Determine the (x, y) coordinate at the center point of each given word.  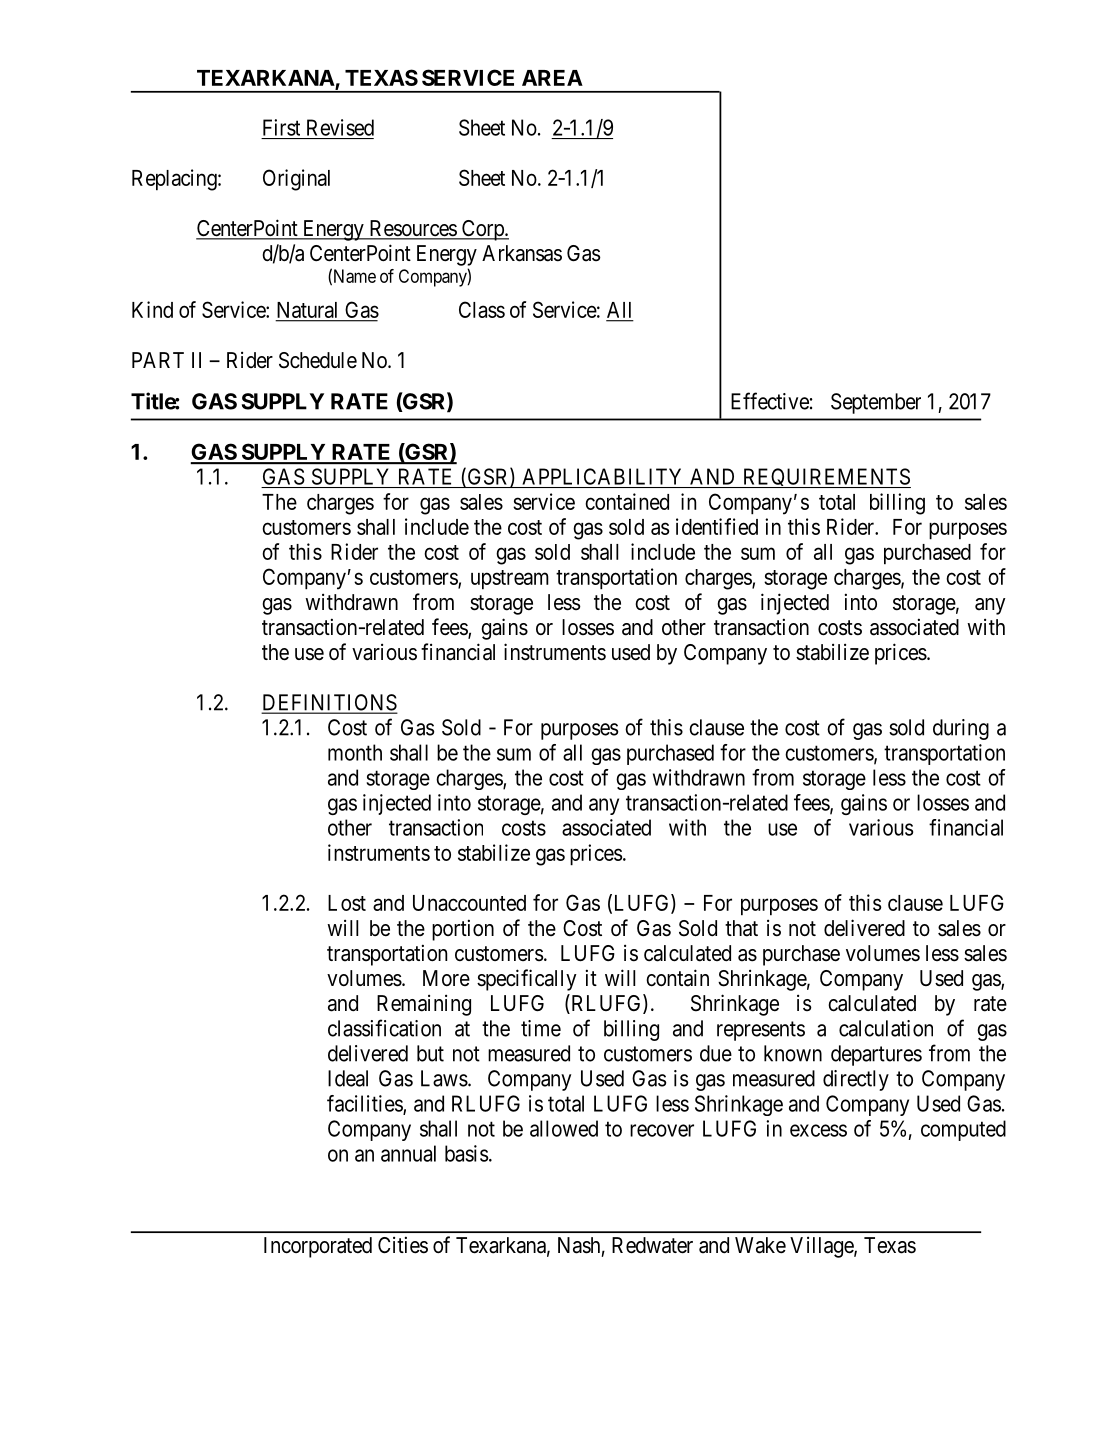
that (741, 928)
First (281, 127)
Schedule (318, 360)
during (961, 729)
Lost (347, 903)
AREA (552, 78)
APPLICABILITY (602, 476)
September (876, 403)
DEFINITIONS (329, 703)
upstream (510, 580)
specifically (527, 980)
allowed (564, 1128)
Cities (403, 1245)
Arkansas (522, 253)
